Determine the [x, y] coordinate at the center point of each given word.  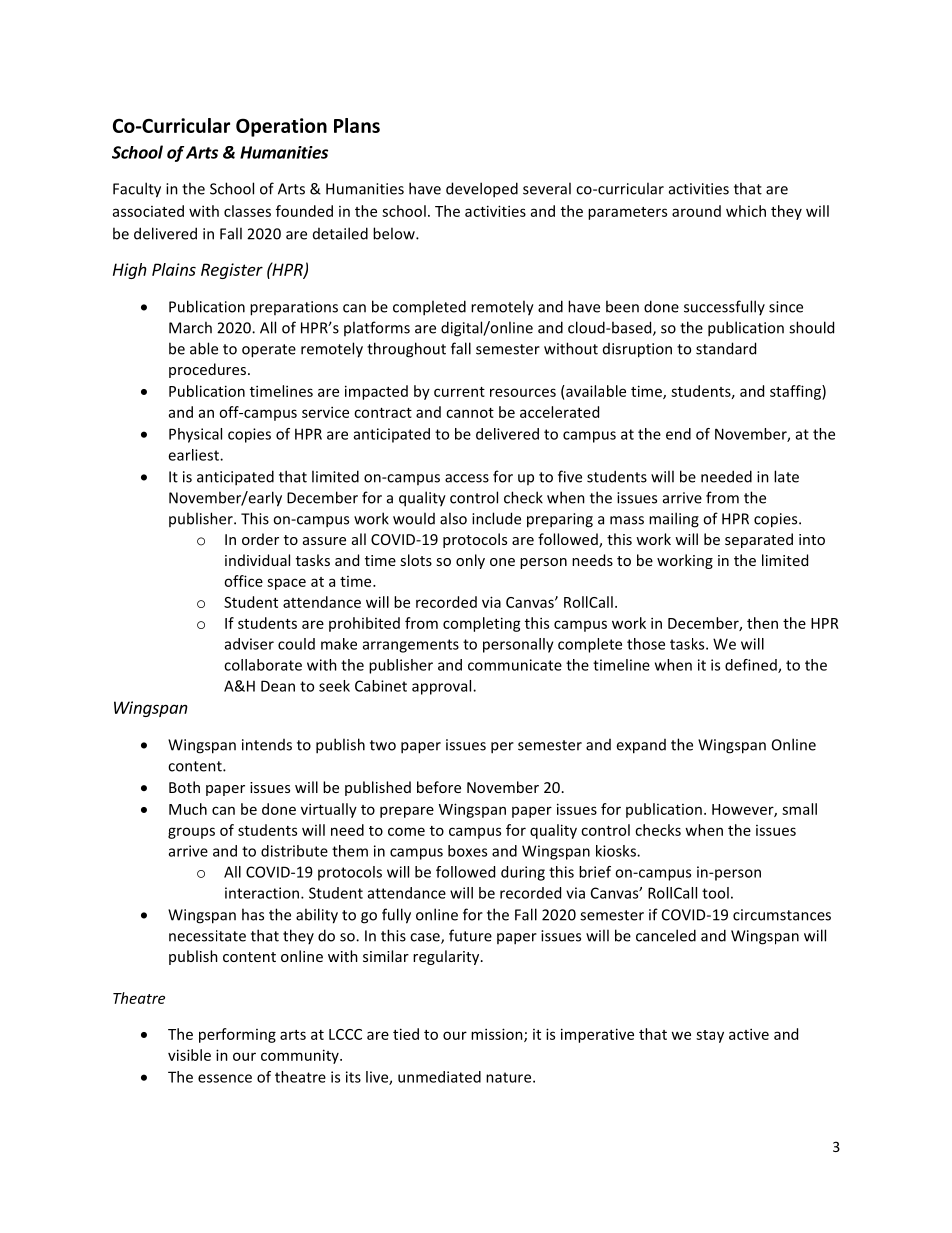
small [799, 809]
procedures [209, 370]
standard [726, 348]
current [459, 392]
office [243, 581]
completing [482, 624]
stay [710, 1036]
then [762, 623]
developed [482, 190]
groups [191, 833]
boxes [467, 851]
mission [498, 1035]
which [746, 211]
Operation [281, 127]
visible [189, 1055]
